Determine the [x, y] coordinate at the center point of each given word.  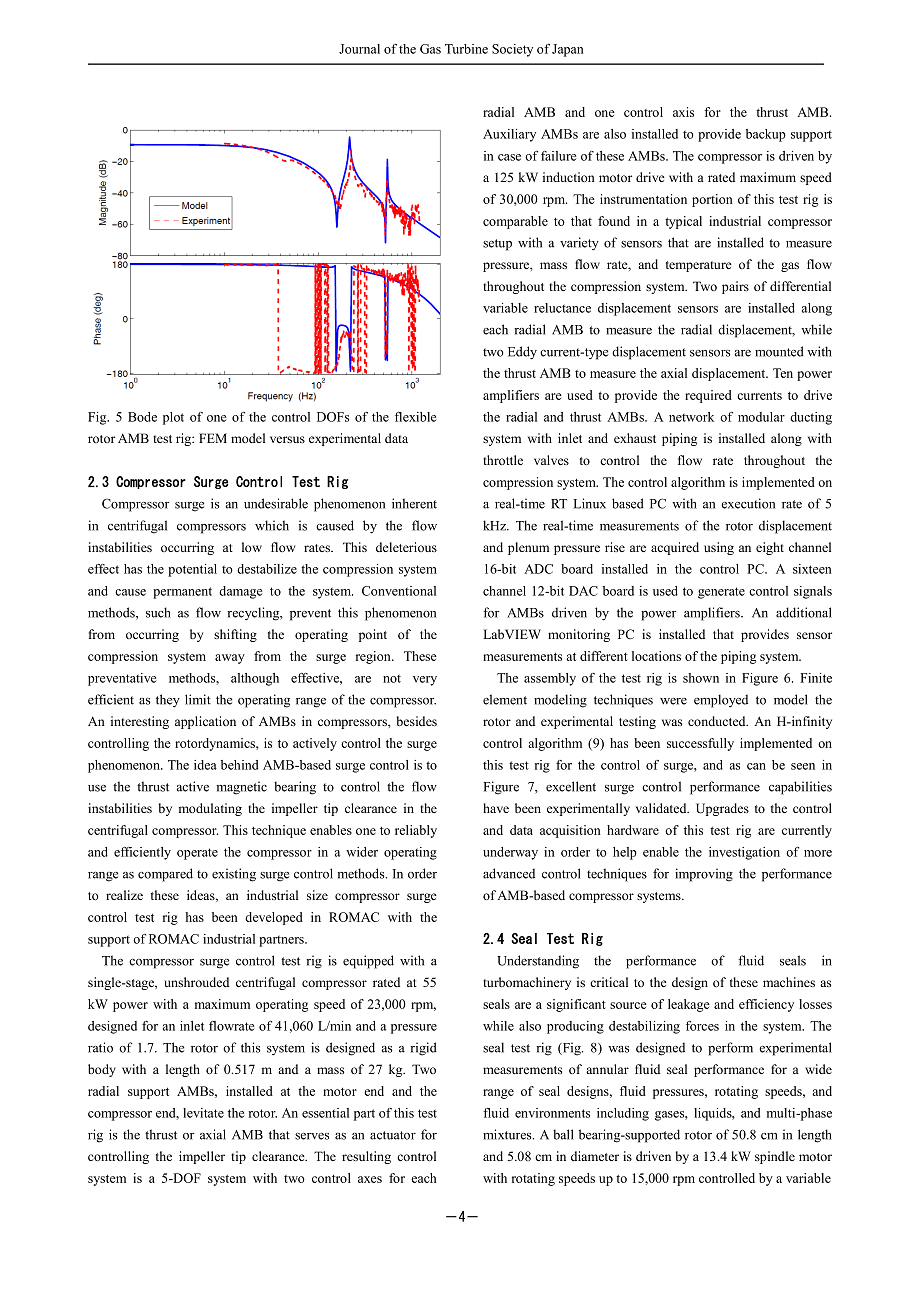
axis [683, 112]
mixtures [508, 1134]
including [623, 1114]
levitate [203, 1113]
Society [512, 50]
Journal [359, 49]
